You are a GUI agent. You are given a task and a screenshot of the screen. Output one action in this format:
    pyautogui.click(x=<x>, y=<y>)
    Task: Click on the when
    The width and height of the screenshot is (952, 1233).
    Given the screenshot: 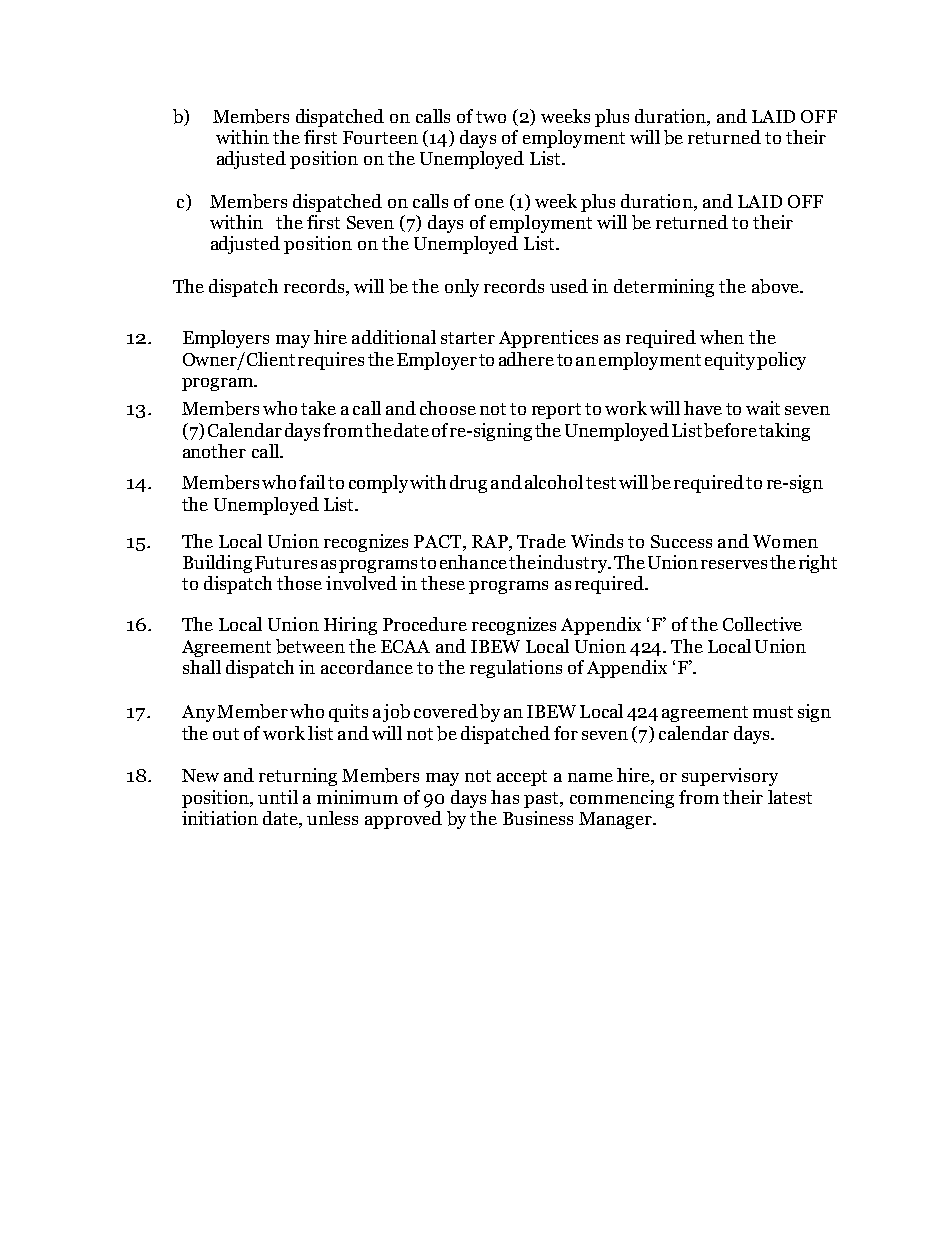 What is the action you would take?
    pyautogui.click(x=722, y=337)
